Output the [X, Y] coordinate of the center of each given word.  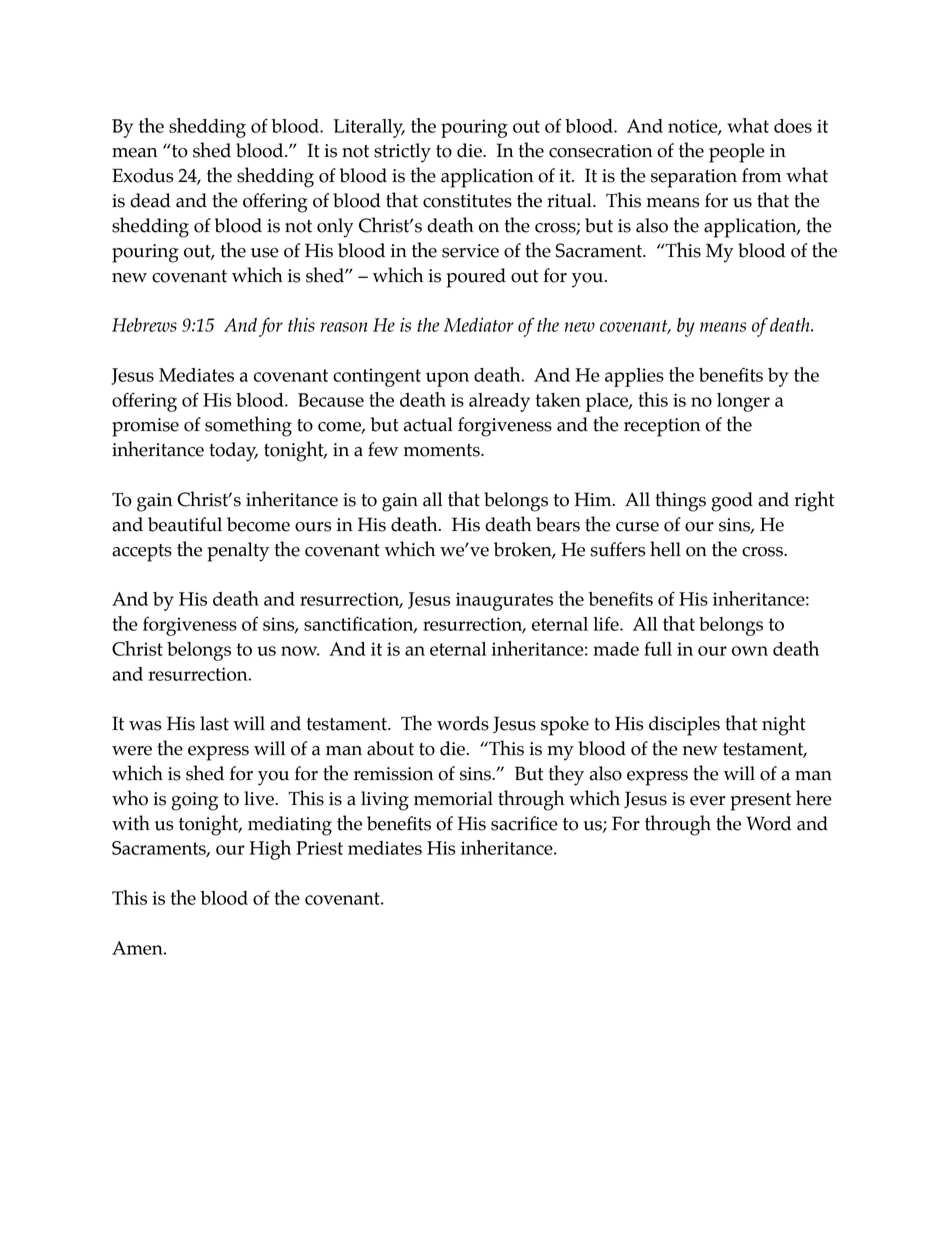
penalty [238, 552]
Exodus [142, 175]
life [607, 623]
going [194, 801]
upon [447, 379]
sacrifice [524, 823]
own [750, 651]
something [248, 426]
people [737, 153]
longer [743, 402]
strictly [402, 153]
